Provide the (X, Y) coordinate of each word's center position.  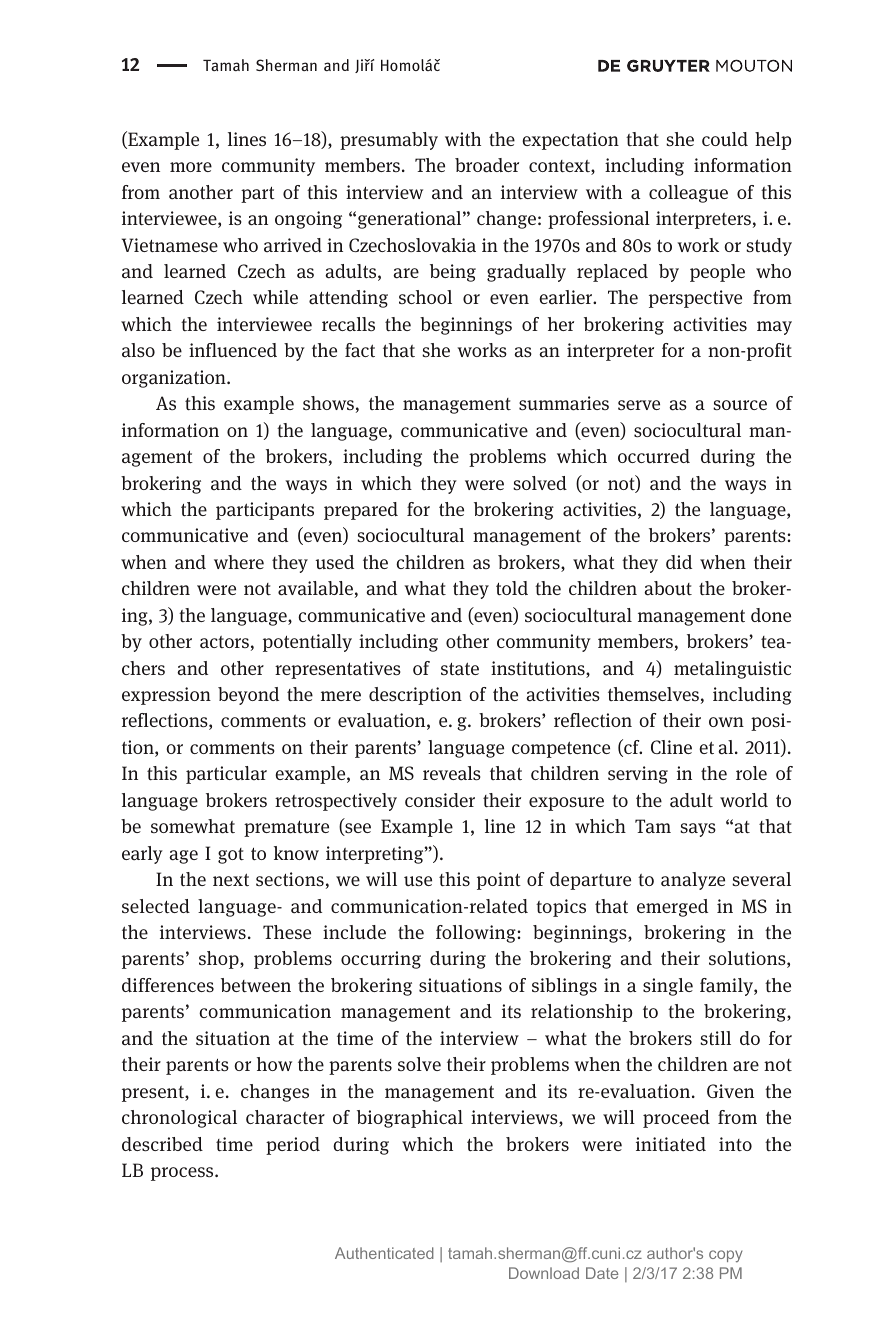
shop (220, 960)
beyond (248, 696)
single (668, 987)
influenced (233, 350)
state (460, 669)
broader (487, 165)
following (477, 934)
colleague (688, 194)
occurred (654, 456)
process (183, 1174)
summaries (564, 403)
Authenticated (384, 1253)
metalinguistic (732, 670)
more (191, 167)
